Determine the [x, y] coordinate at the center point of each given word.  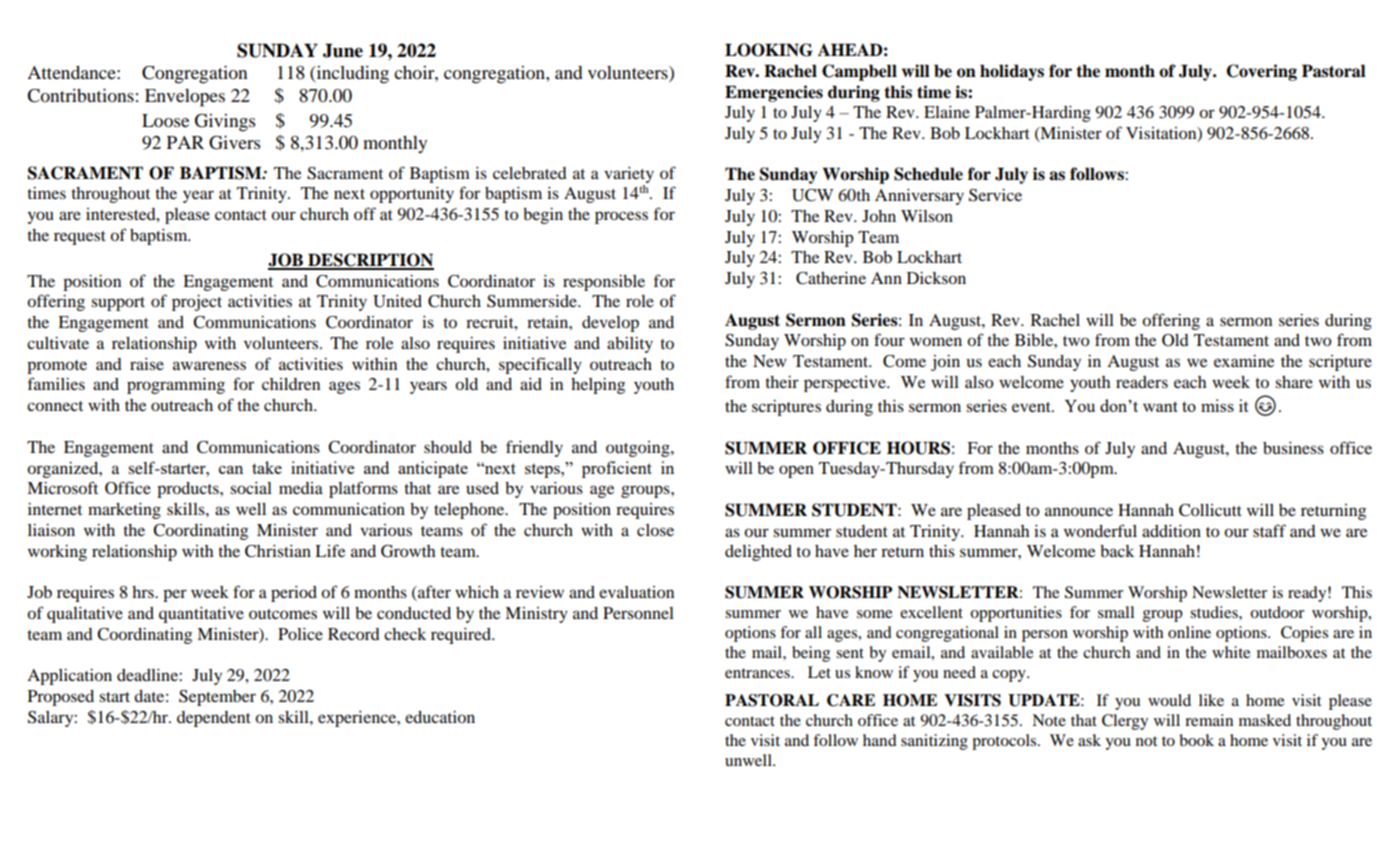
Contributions [80, 95]
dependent [214, 719]
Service [995, 195]
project [197, 303]
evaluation [636, 592]
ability [630, 345]
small [1116, 612]
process [621, 217]
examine [1244, 361]
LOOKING [769, 50]
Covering [1262, 72]
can [231, 470]
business [1293, 448]
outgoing [639, 449]
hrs [144, 592]
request [80, 238]
